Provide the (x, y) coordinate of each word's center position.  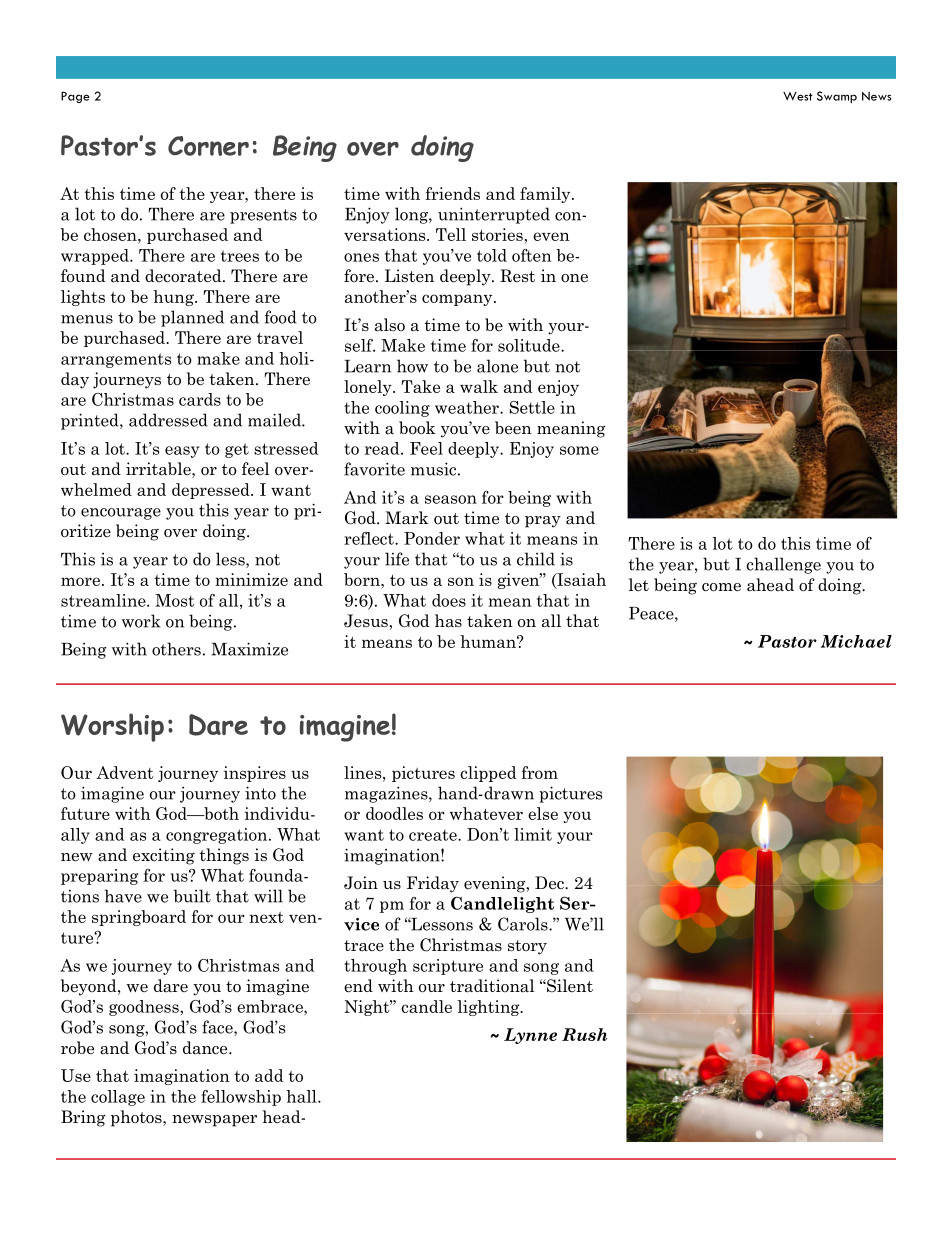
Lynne (530, 1036)
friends (452, 193)
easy (182, 452)
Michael (856, 641)
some (579, 450)
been (513, 428)
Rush (584, 1034)
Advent (124, 772)
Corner (208, 146)
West (798, 96)
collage (118, 1098)
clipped (488, 774)
